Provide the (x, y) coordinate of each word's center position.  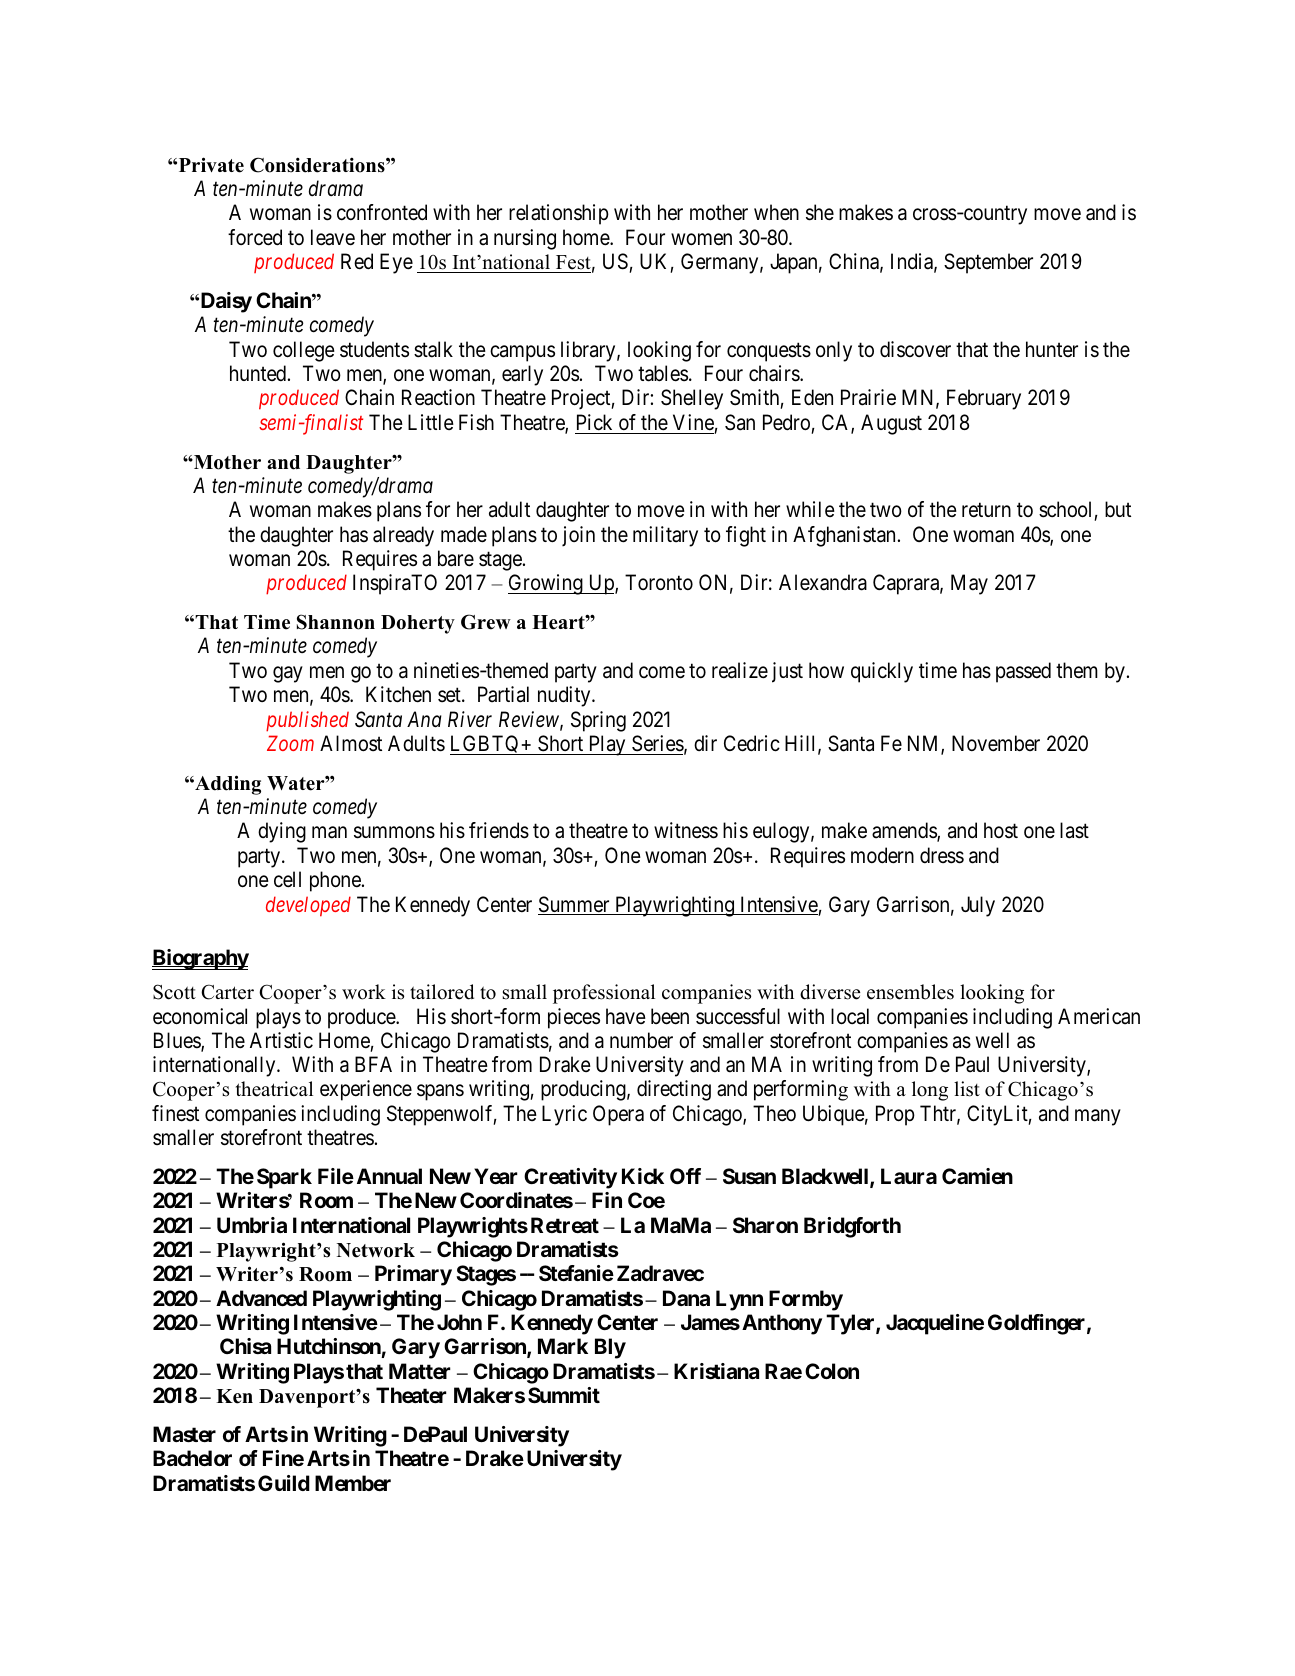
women (701, 239)
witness (686, 830)
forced (255, 237)
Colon (832, 1371)
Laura (909, 1176)
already (403, 536)
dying (282, 832)
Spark (284, 1178)
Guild (284, 1483)
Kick (643, 1176)
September (988, 263)
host (1001, 830)
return (986, 510)
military (665, 536)
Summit (564, 1395)
